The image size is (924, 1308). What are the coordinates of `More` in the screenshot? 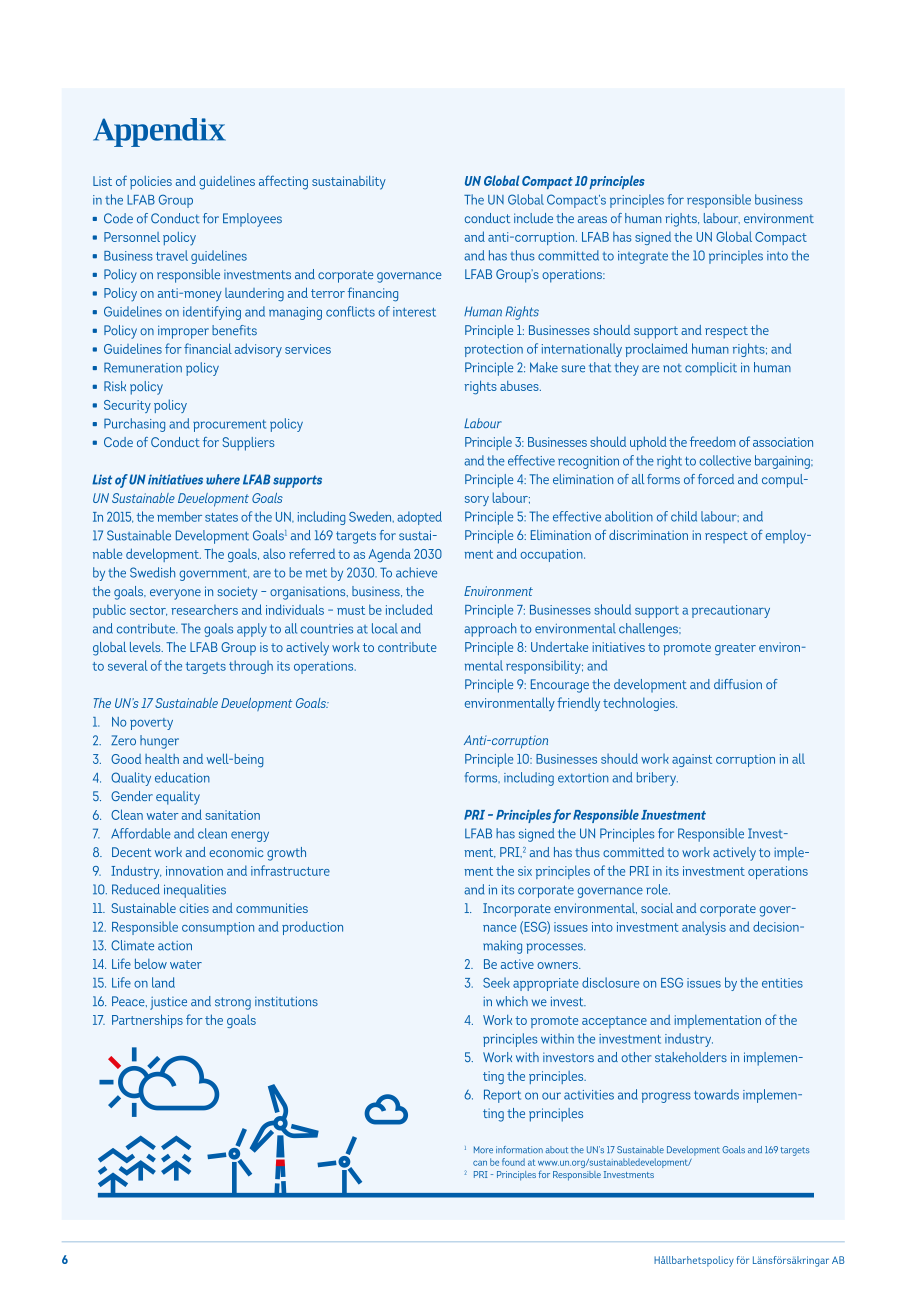 It's located at (483, 1150).
